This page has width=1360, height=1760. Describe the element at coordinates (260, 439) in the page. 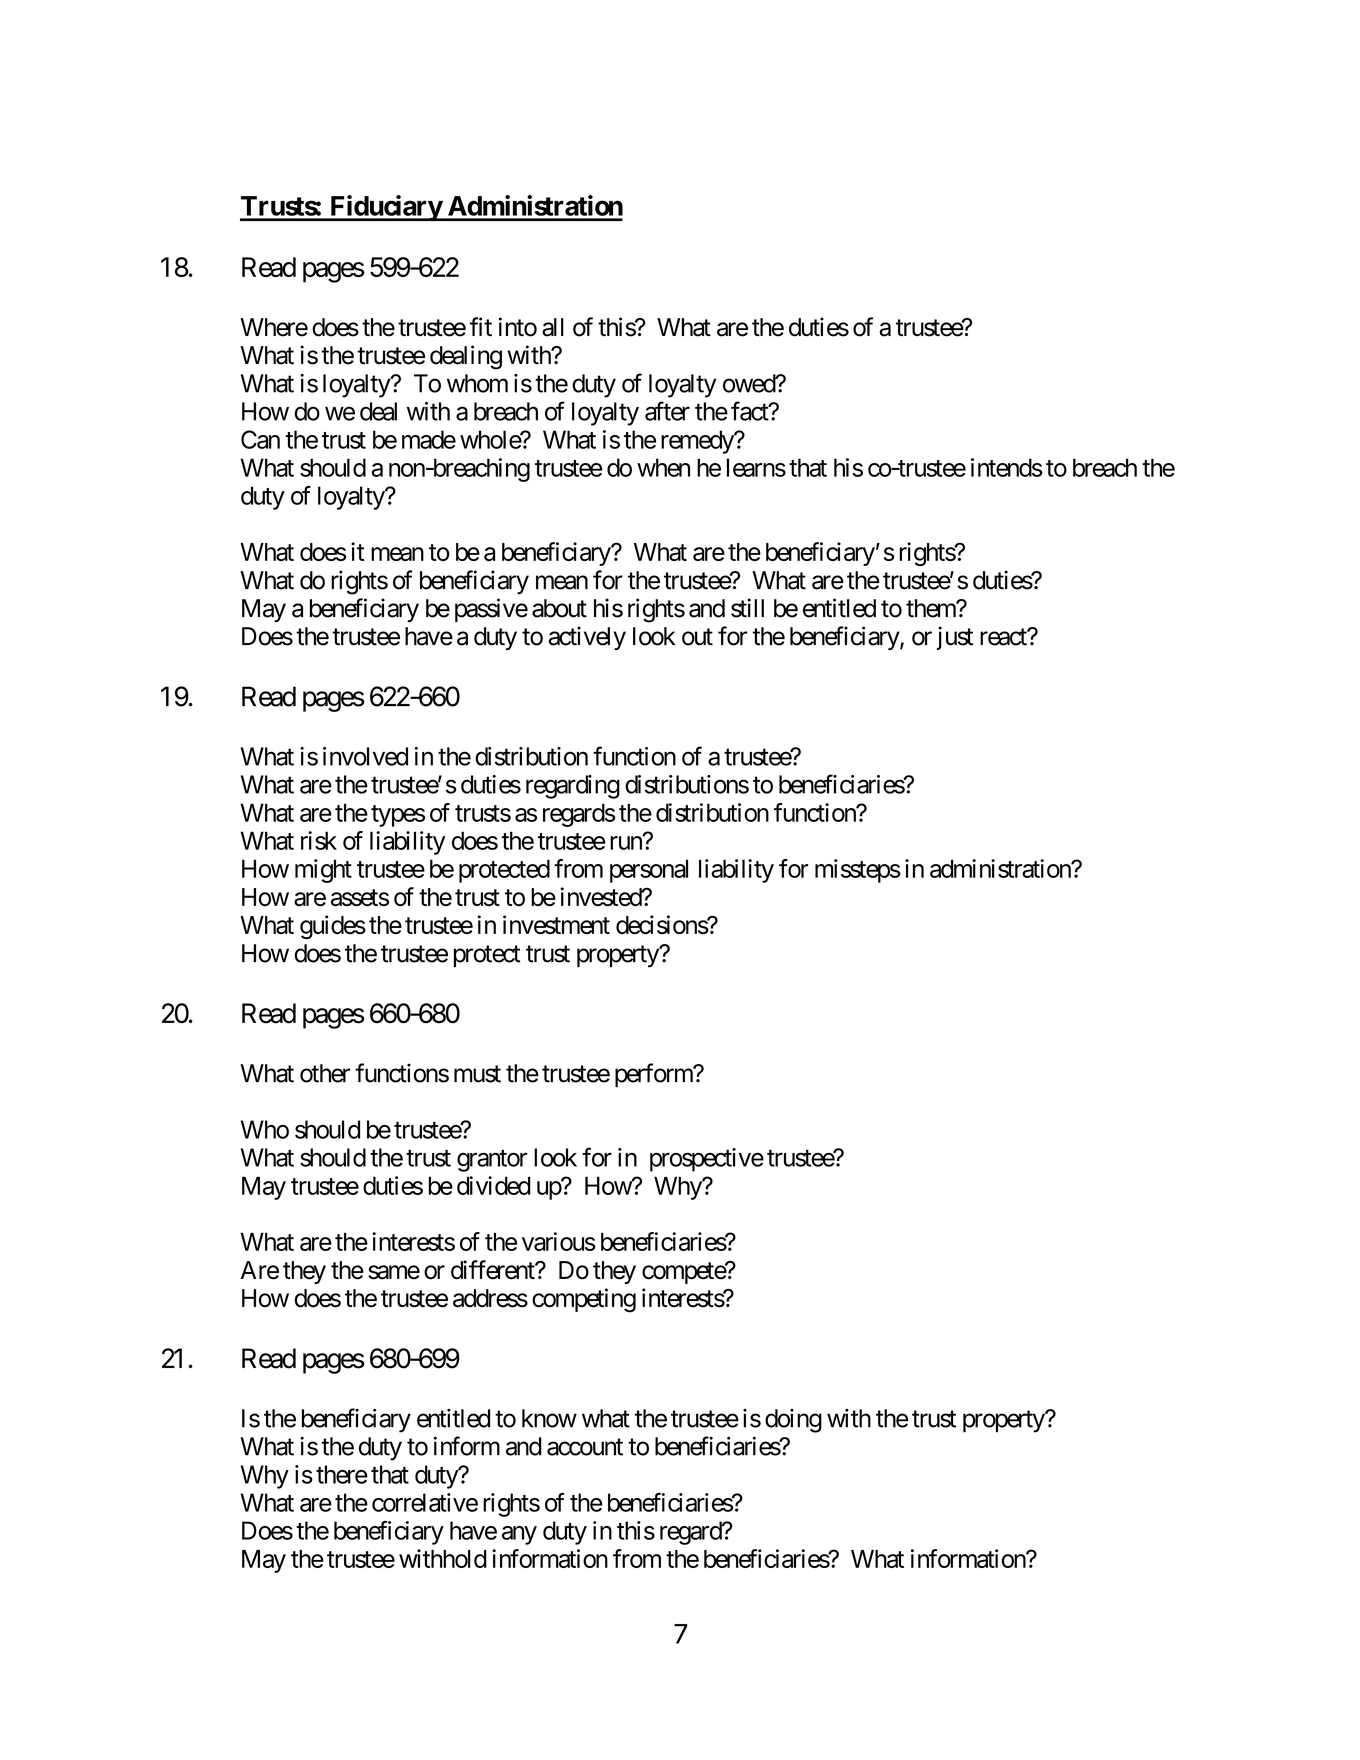

I see `Can` at that location.
